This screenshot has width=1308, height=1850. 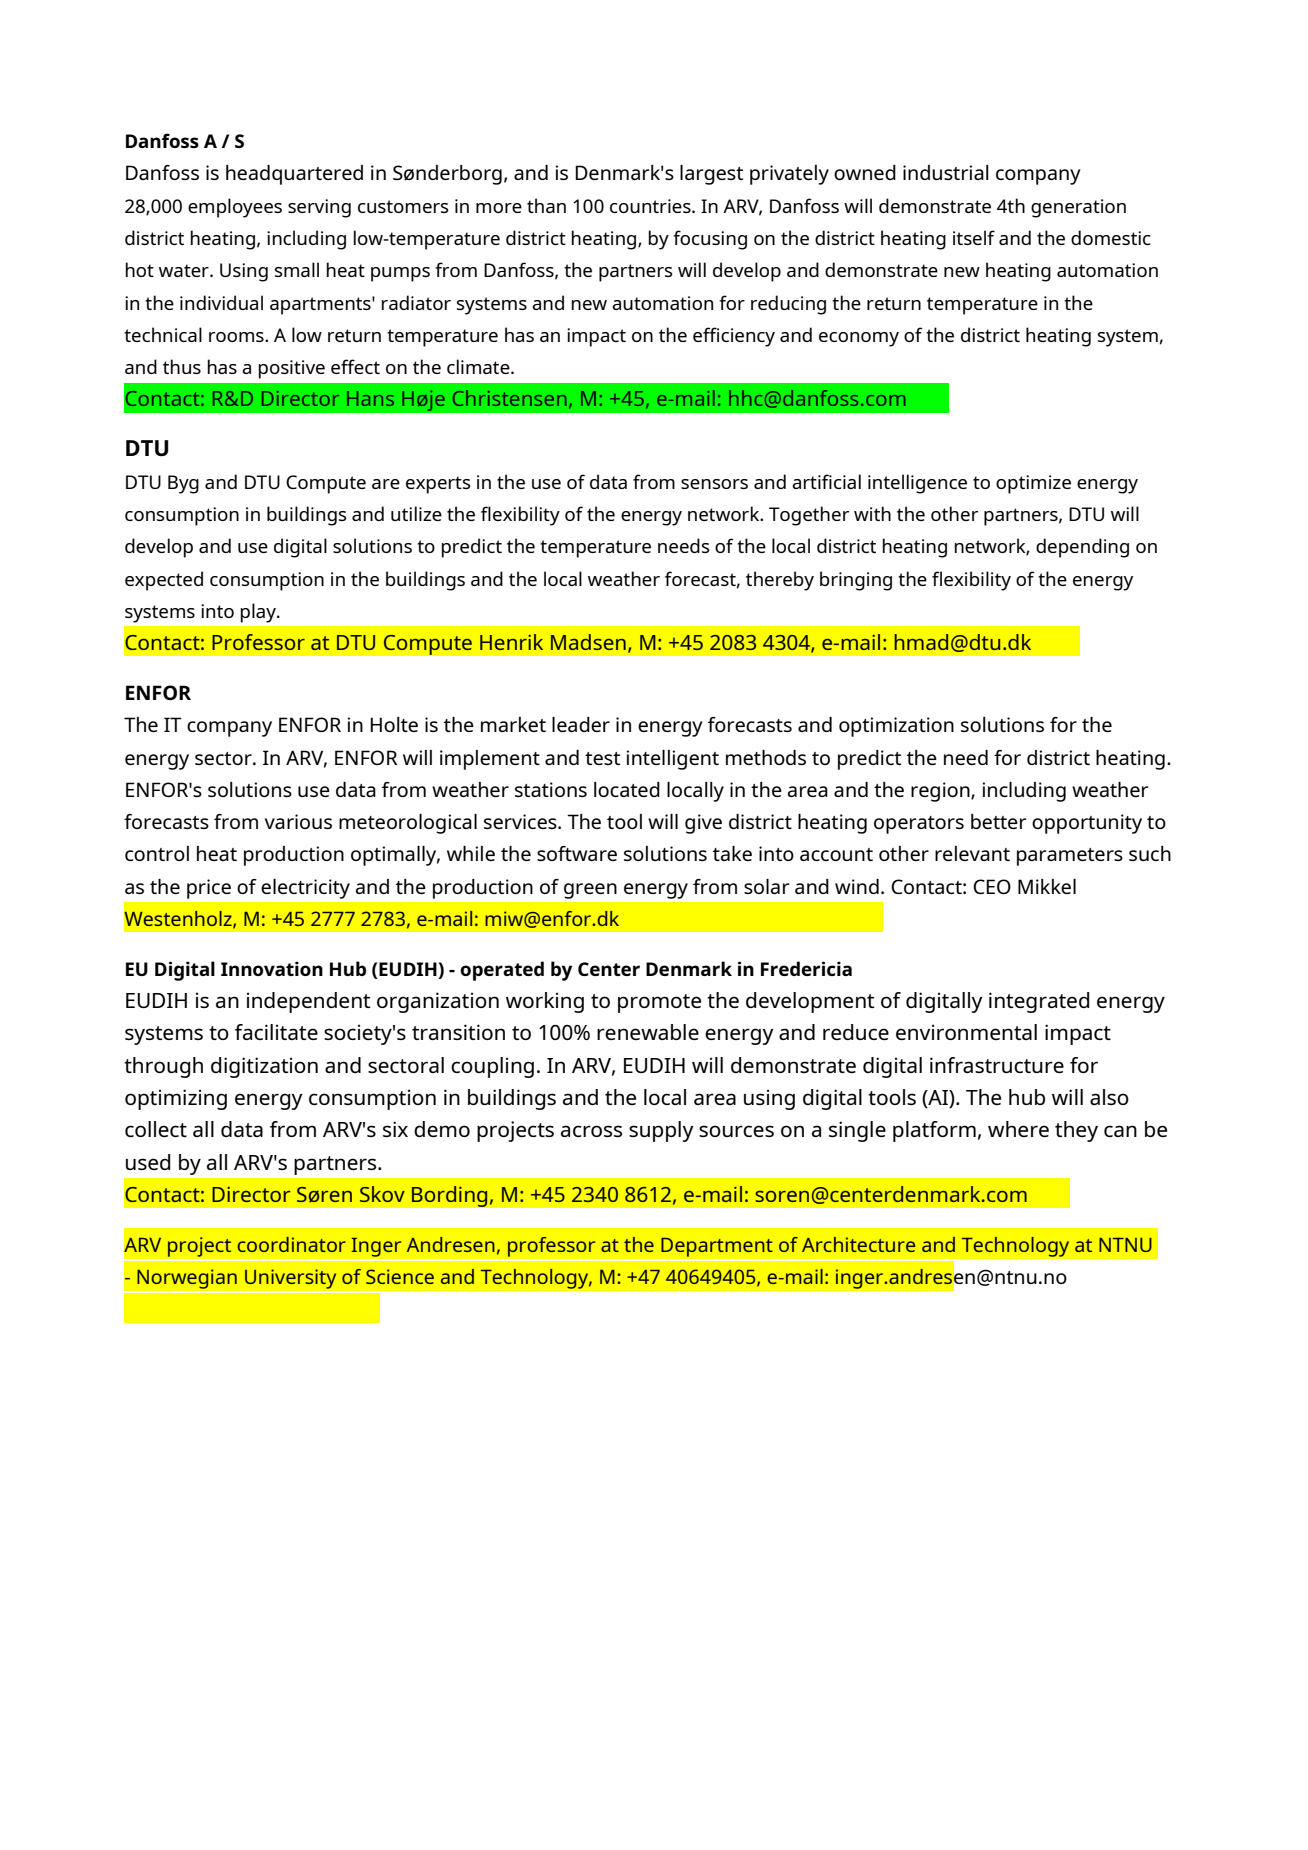 What do you see at coordinates (714, 484) in the screenshot?
I see `sensors` at bounding box center [714, 484].
